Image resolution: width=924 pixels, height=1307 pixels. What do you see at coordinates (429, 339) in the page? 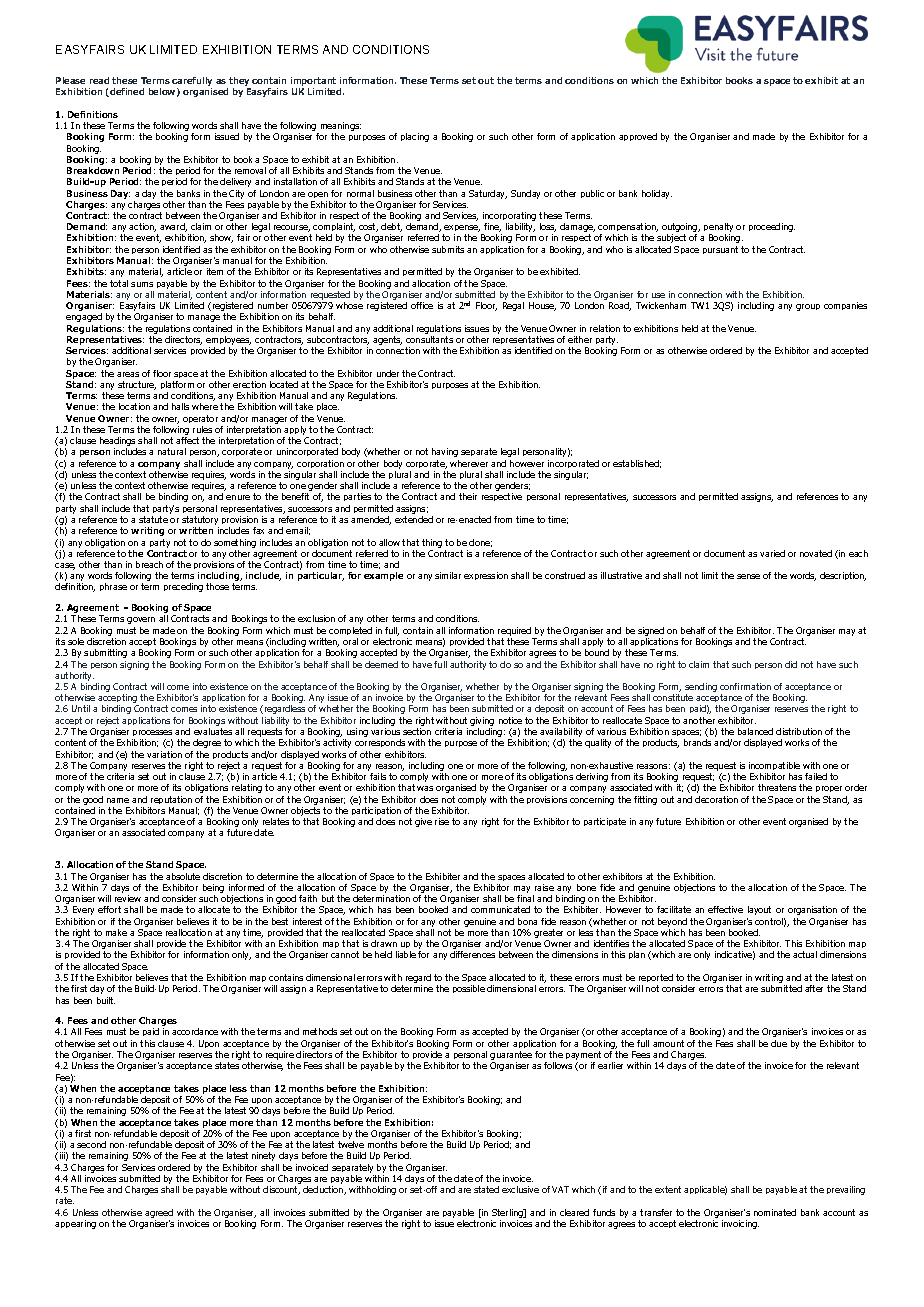
I see `consultants` at bounding box center [429, 339].
